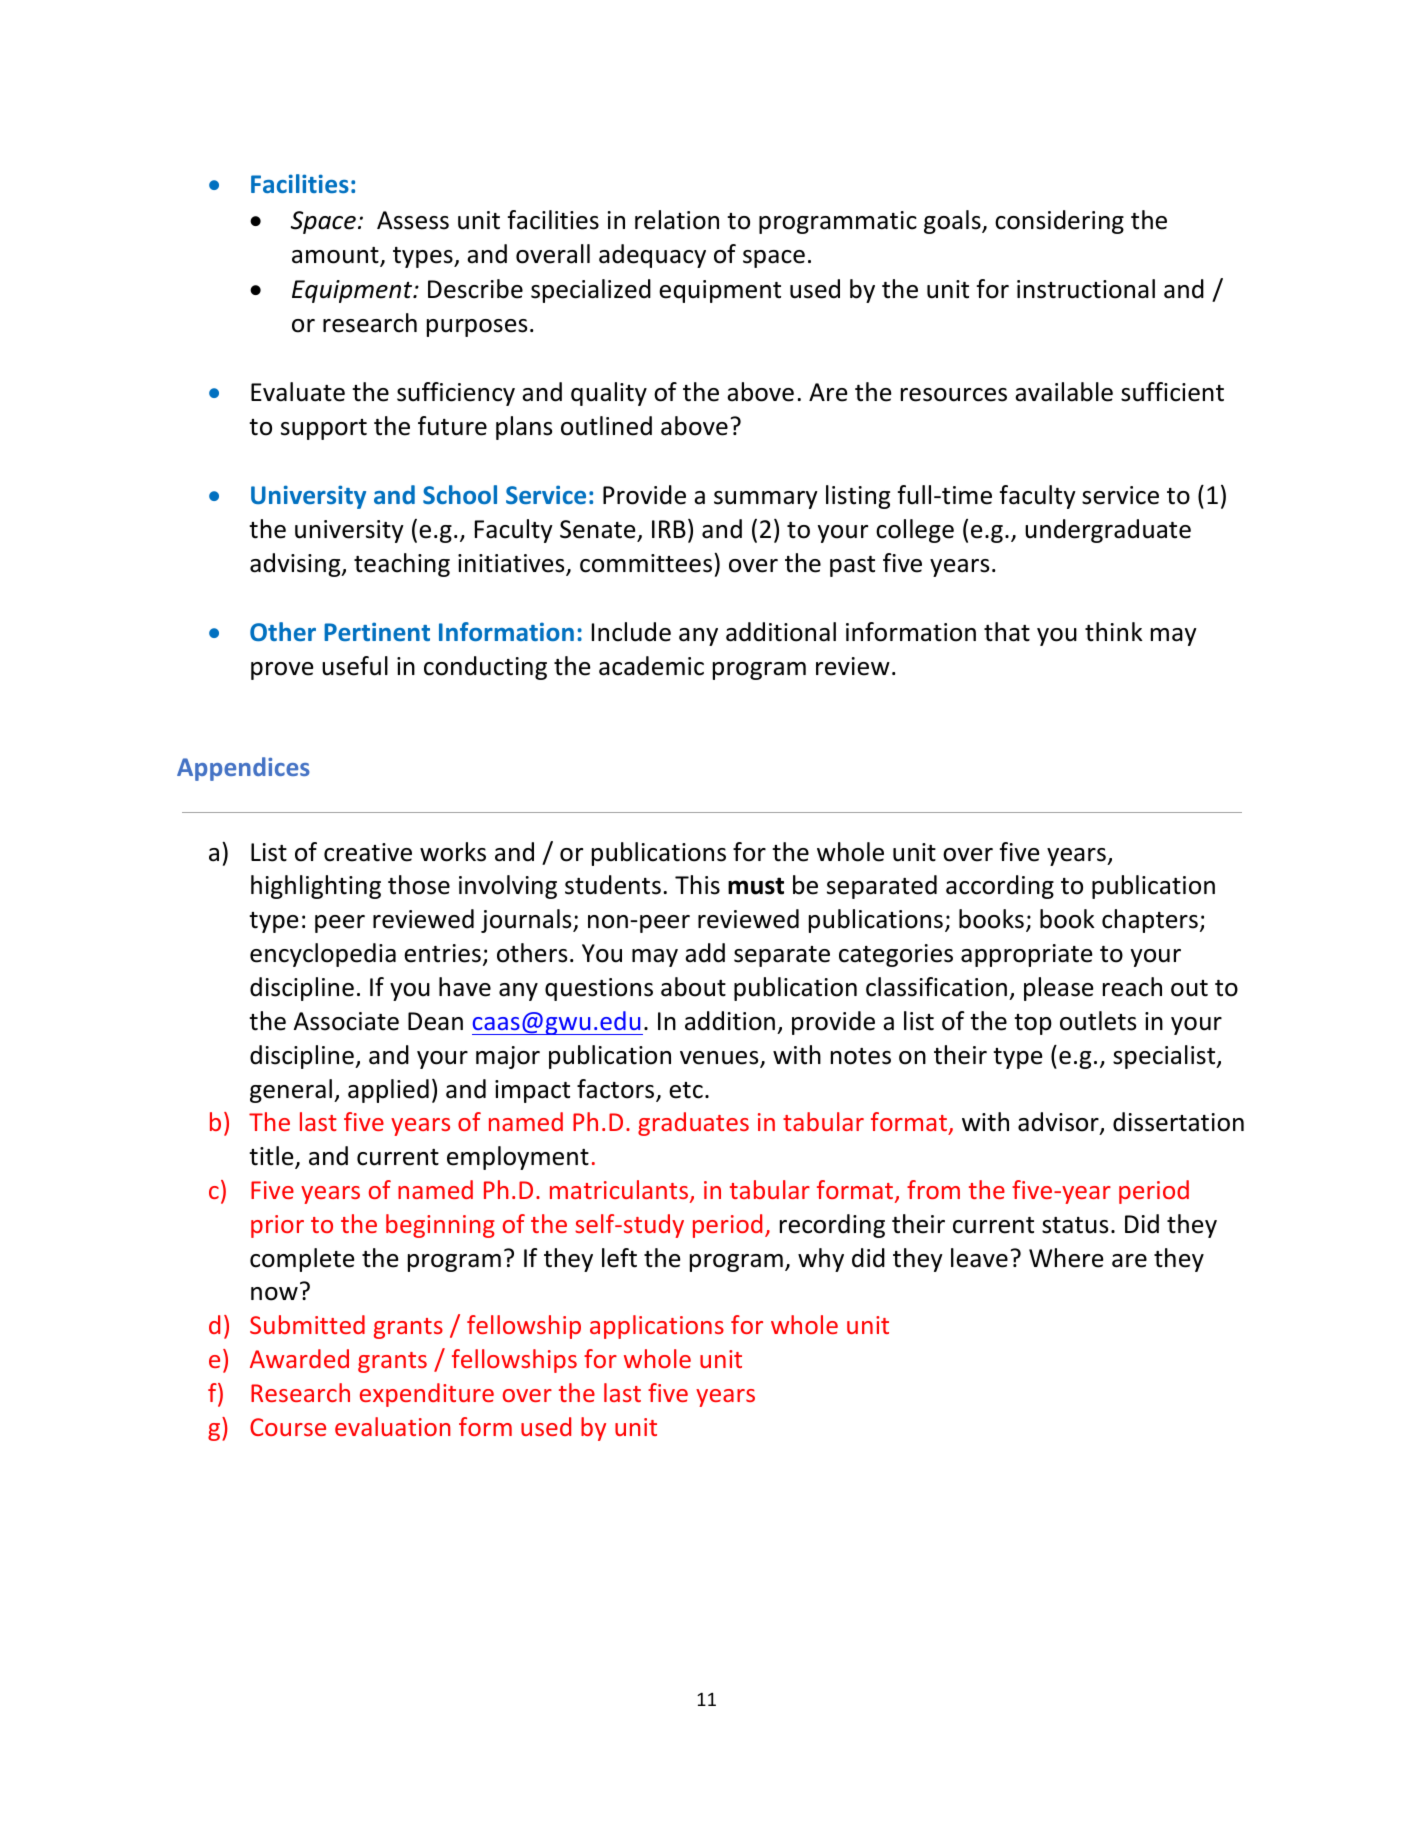 The image size is (1413, 1829). I want to click on graduates, so click(693, 1124).
